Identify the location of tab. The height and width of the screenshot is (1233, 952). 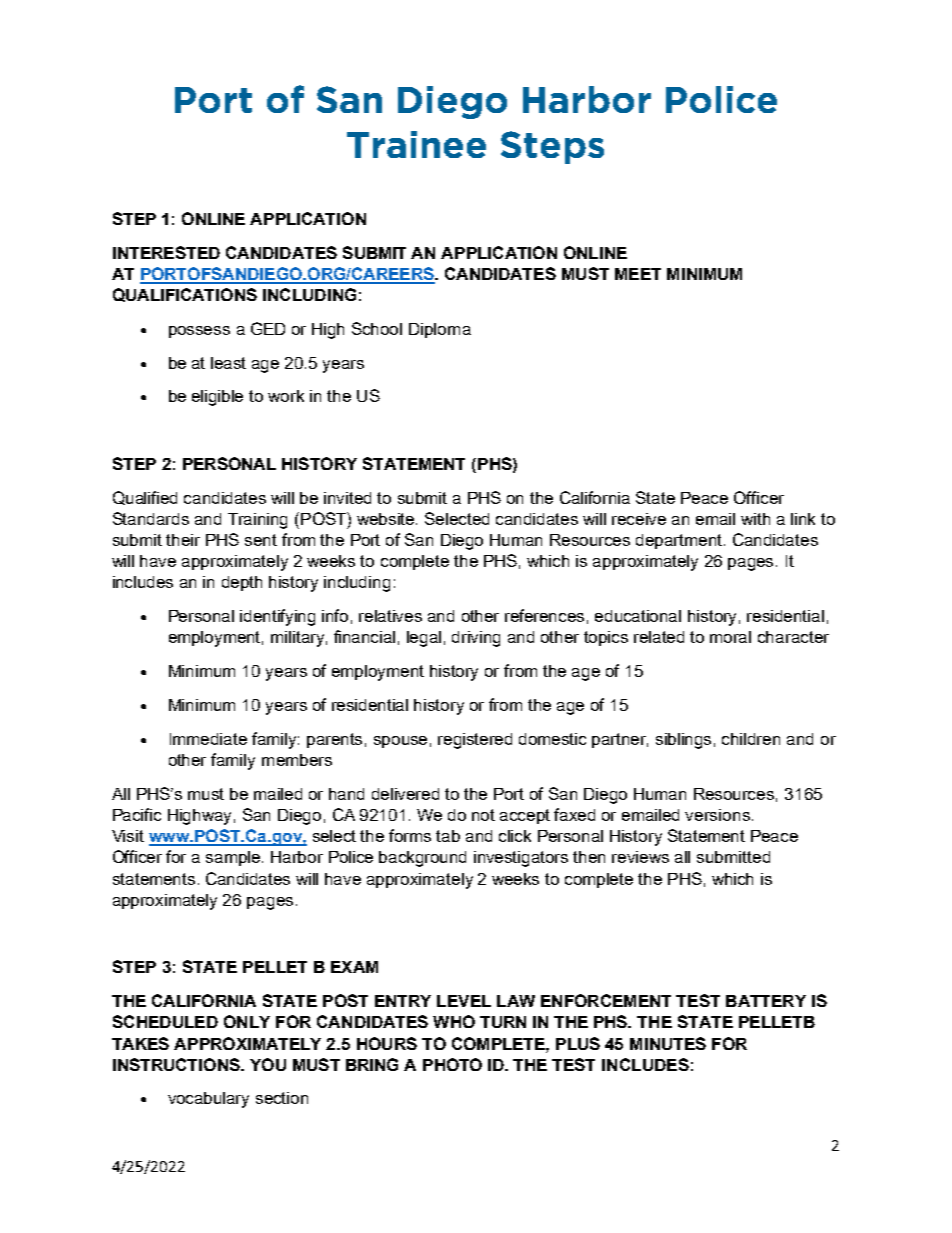
(448, 836).
